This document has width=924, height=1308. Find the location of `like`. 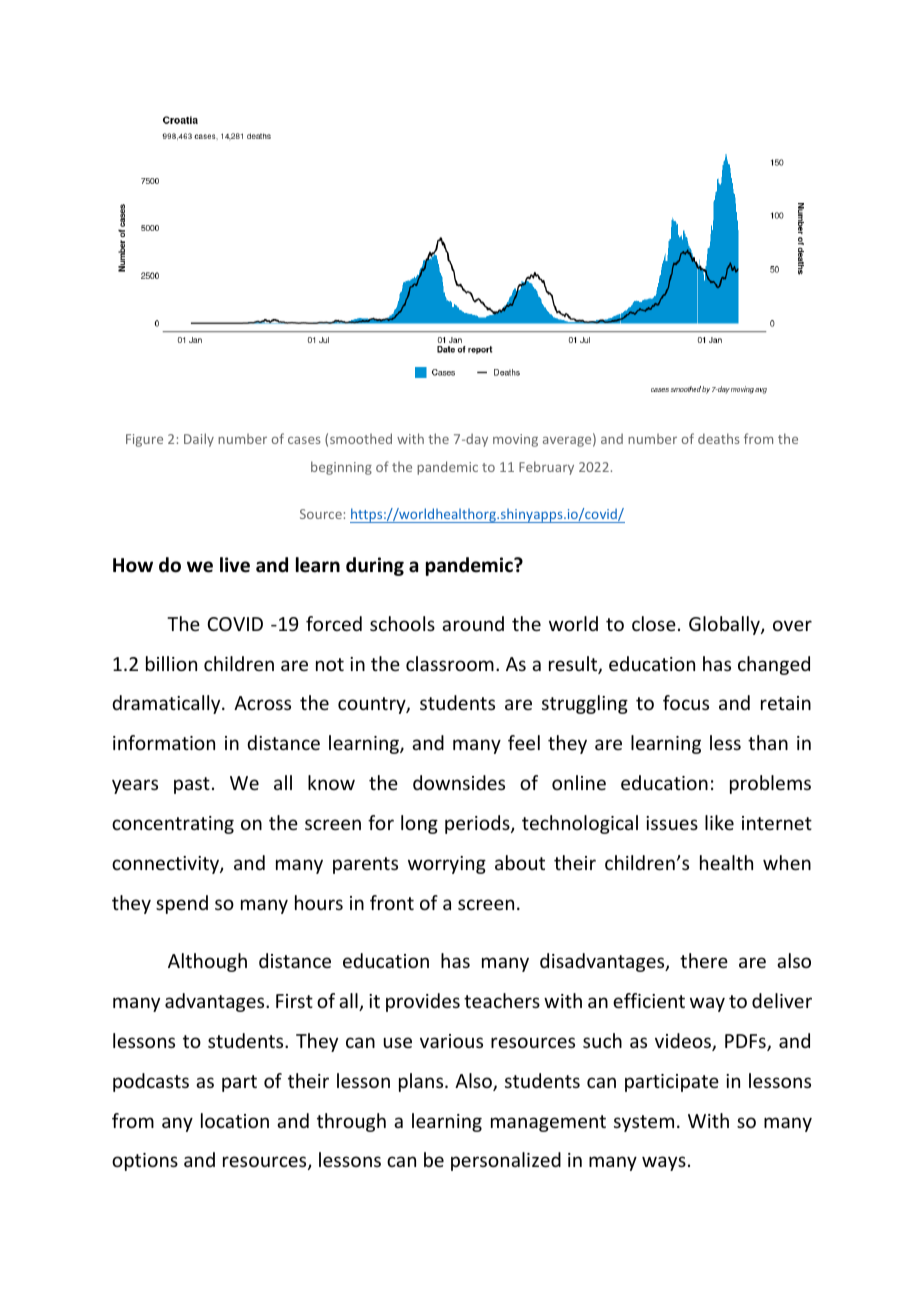

like is located at coordinates (719, 822).
